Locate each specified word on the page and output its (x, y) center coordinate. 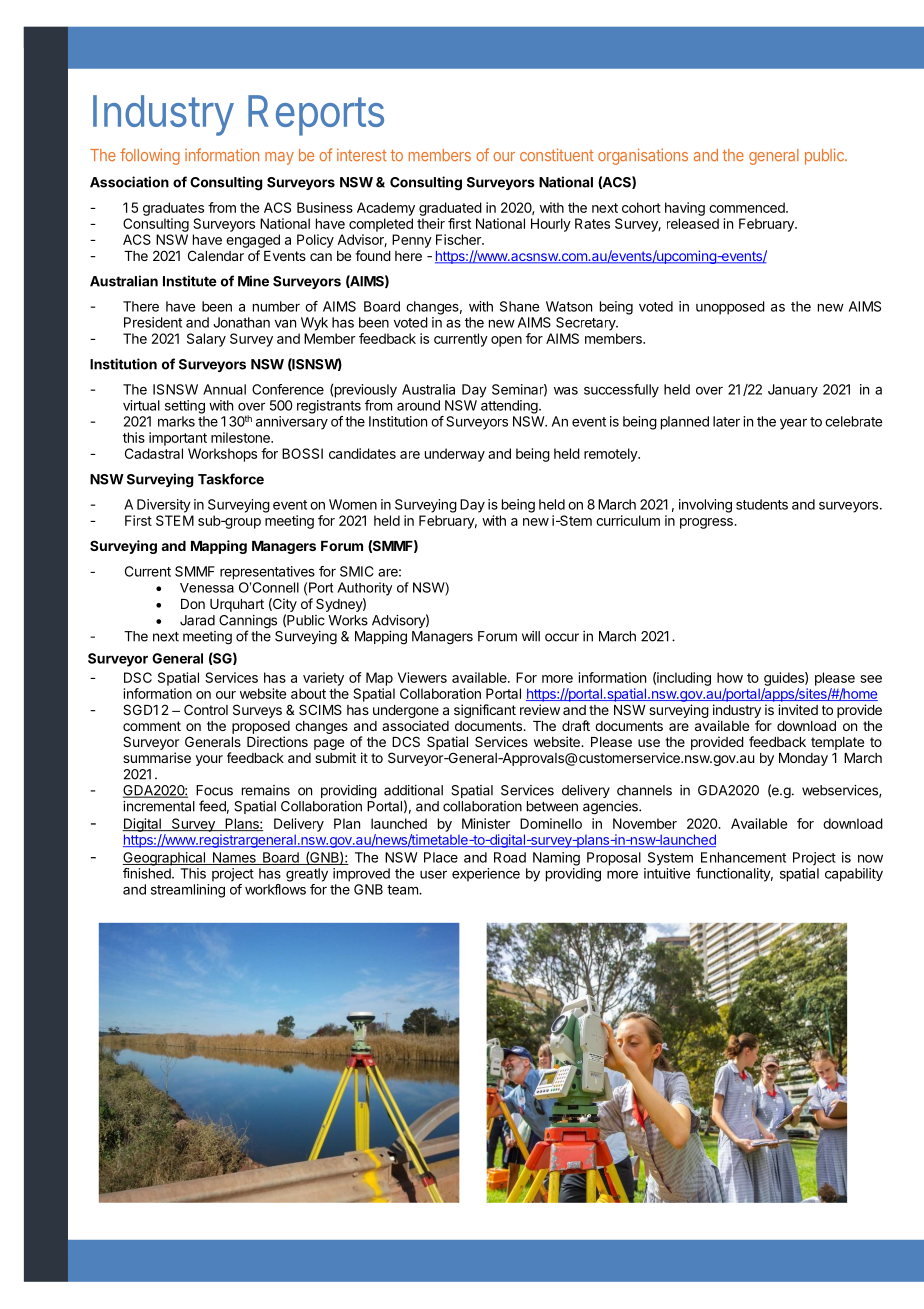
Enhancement (743, 857)
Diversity (164, 506)
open (506, 341)
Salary (206, 340)
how (730, 677)
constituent (557, 154)
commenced (748, 207)
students (762, 504)
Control (206, 709)
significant (485, 711)
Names (234, 858)
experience (486, 875)
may (279, 158)
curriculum (628, 520)
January (793, 391)
